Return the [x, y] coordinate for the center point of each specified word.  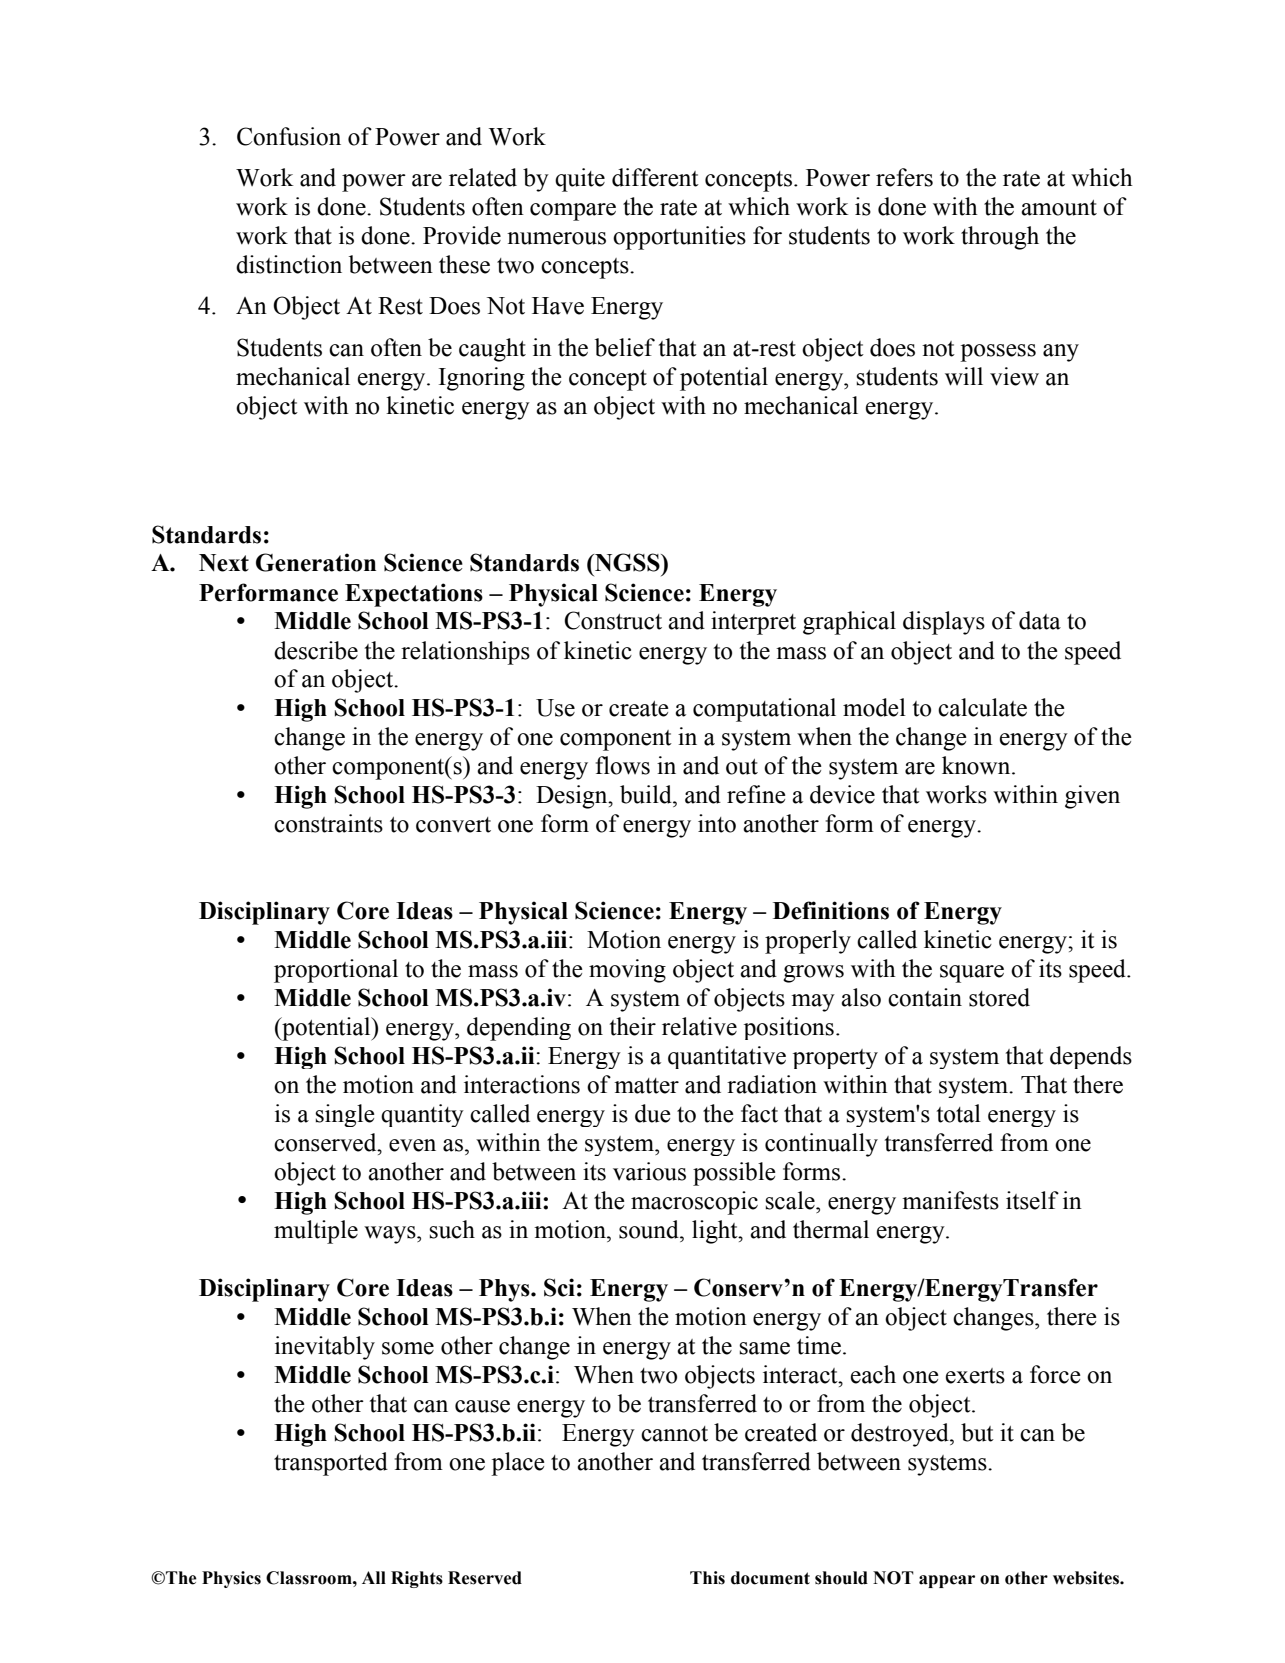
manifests [950, 1200]
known [977, 765]
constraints [328, 823]
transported [331, 1464]
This [707, 1578]
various [649, 1171]
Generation [316, 562]
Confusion [289, 136]
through [1000, 238]
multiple [316, 1232]
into [717, 823]
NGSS [627, 562]
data [1040, 620]
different [655, 177]
